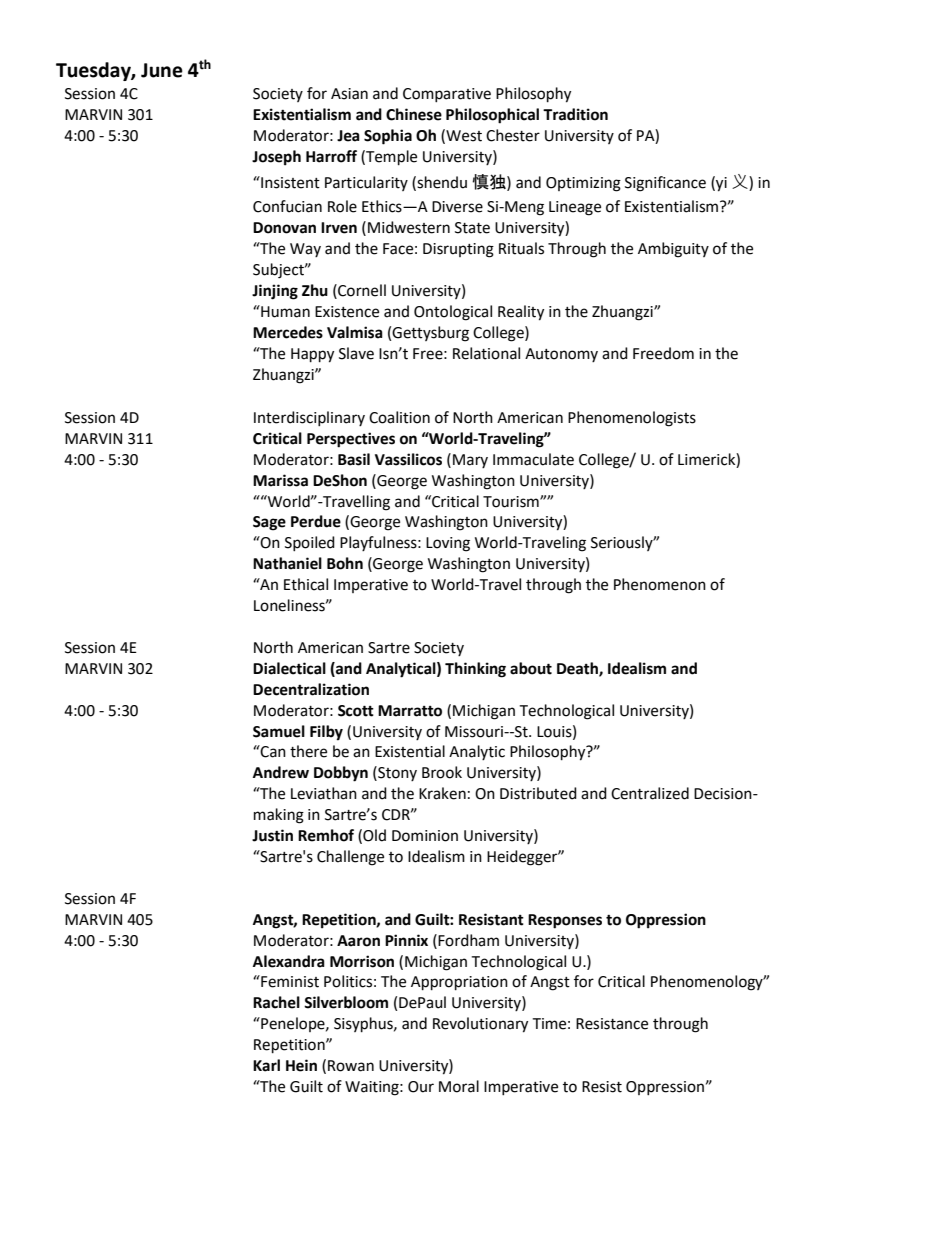  Describe the element at coordinates (162, 70) in the screenshot. I see `June` at that location.
